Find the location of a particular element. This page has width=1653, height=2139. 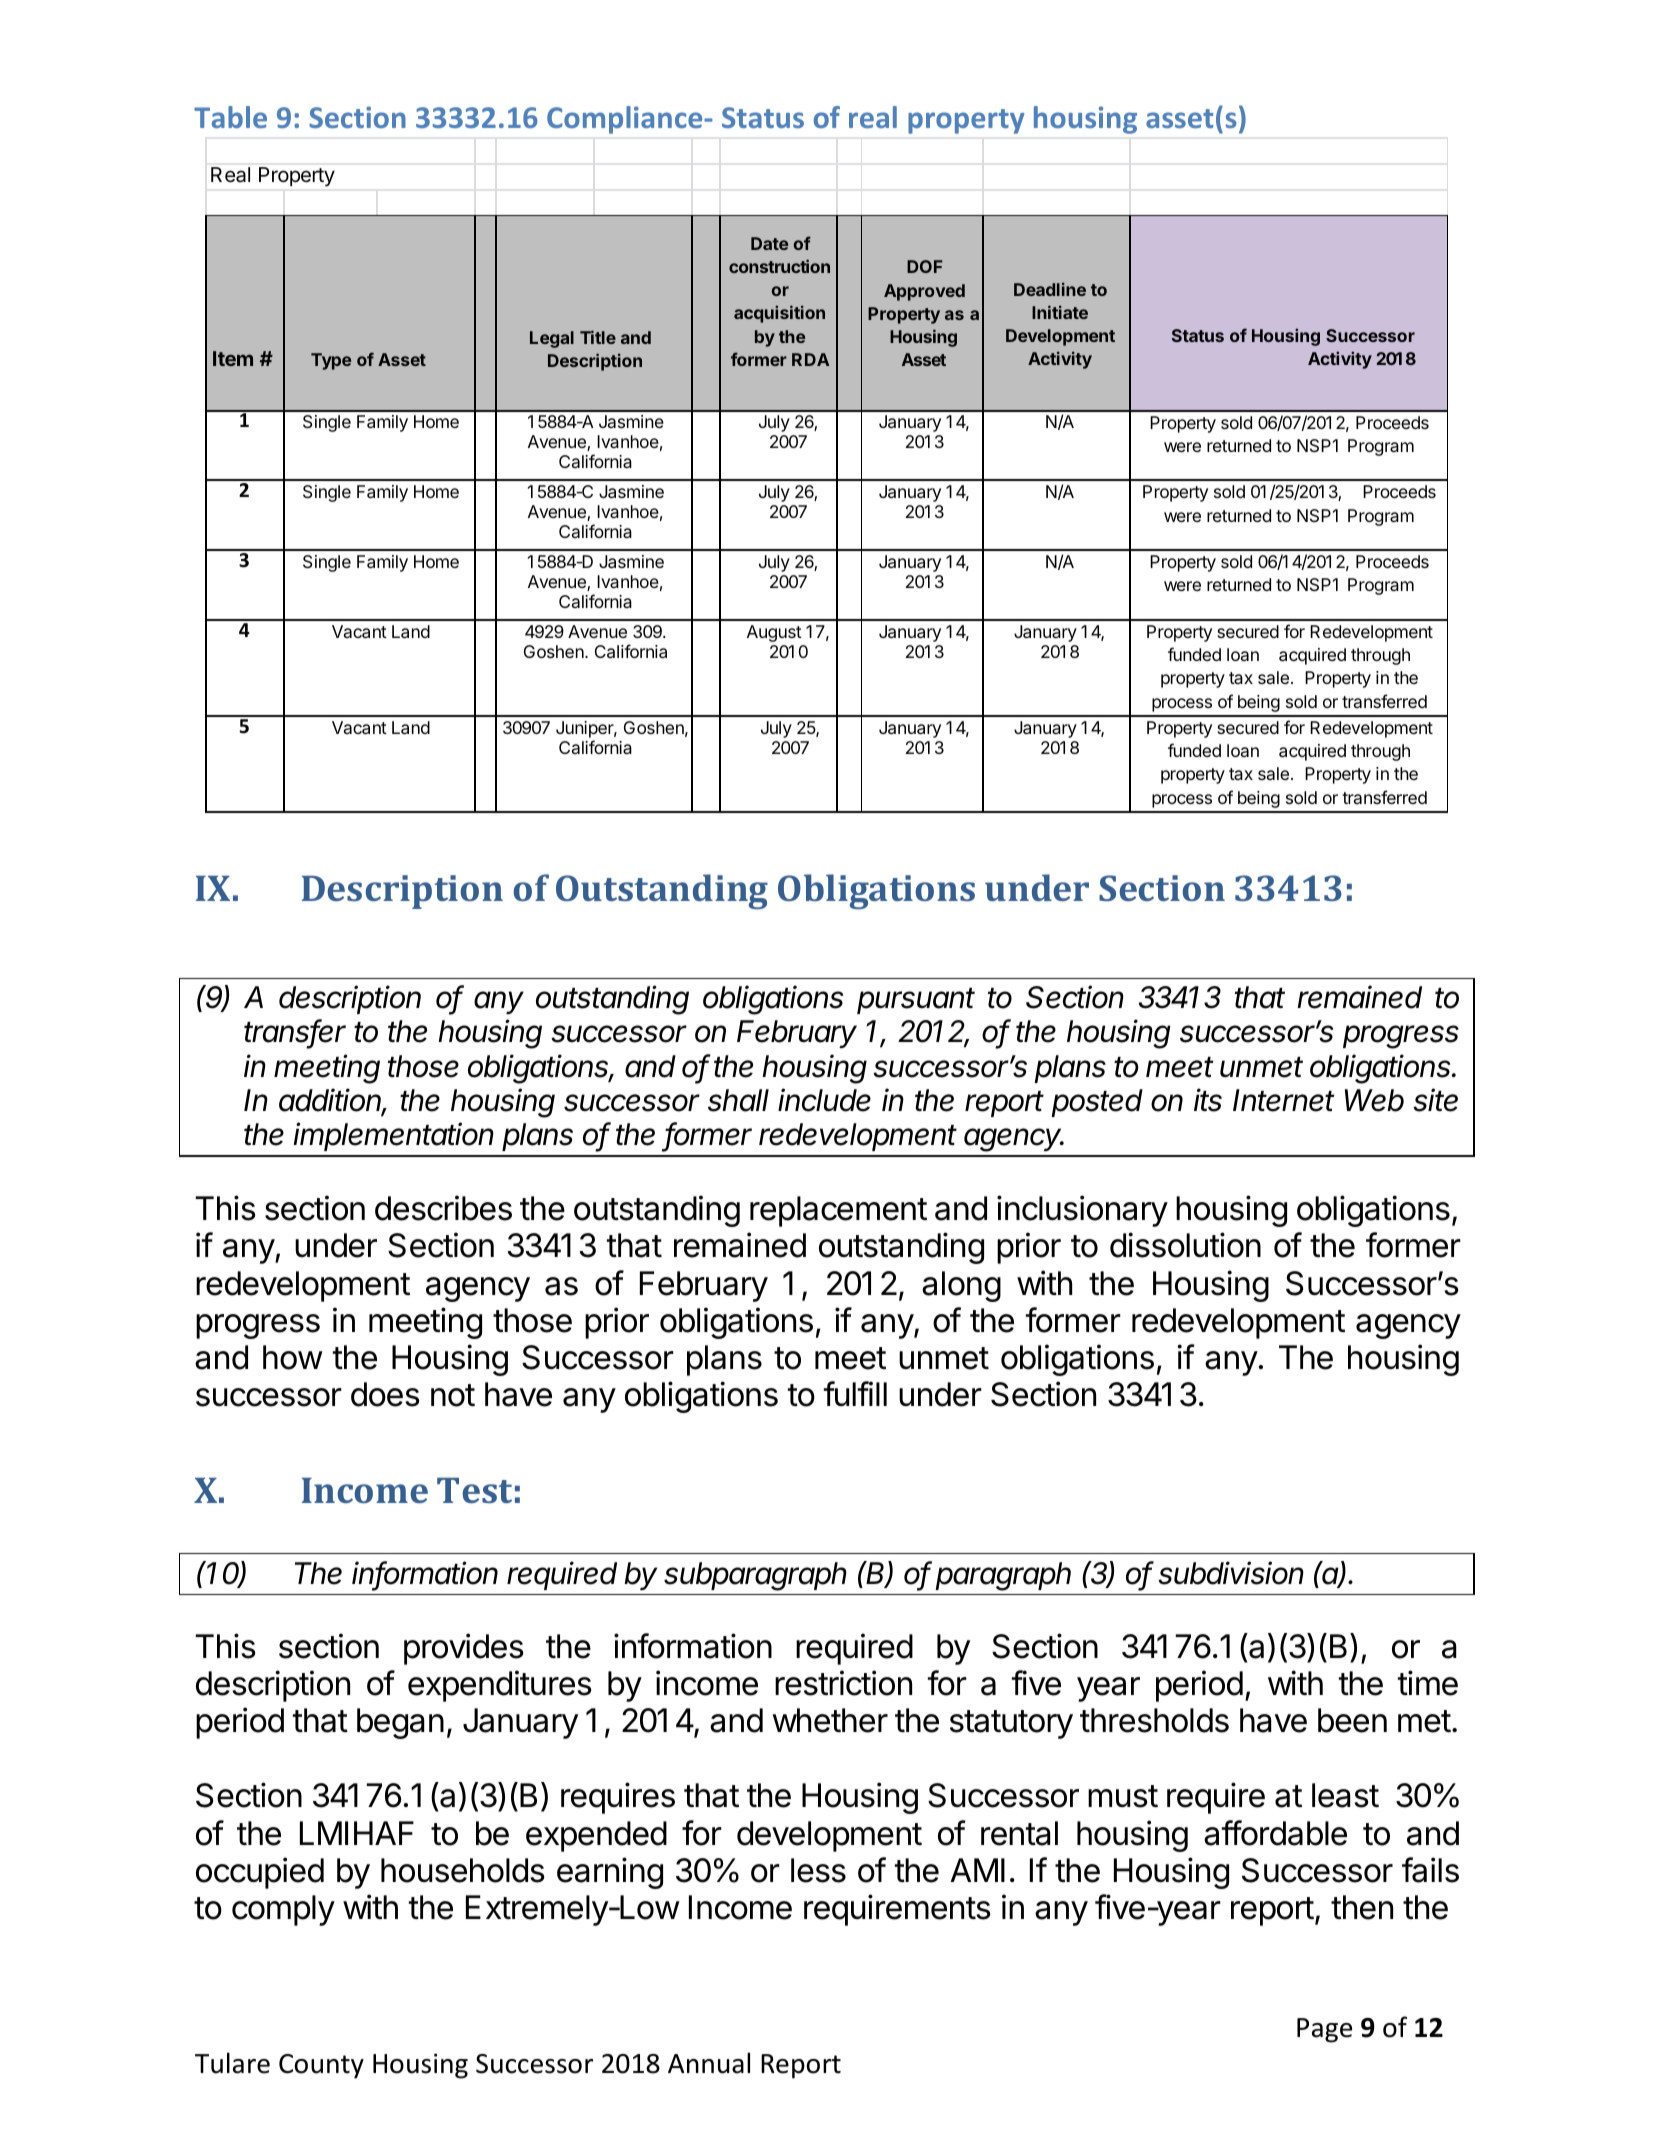

does is located at coordinates (385, 1394).
